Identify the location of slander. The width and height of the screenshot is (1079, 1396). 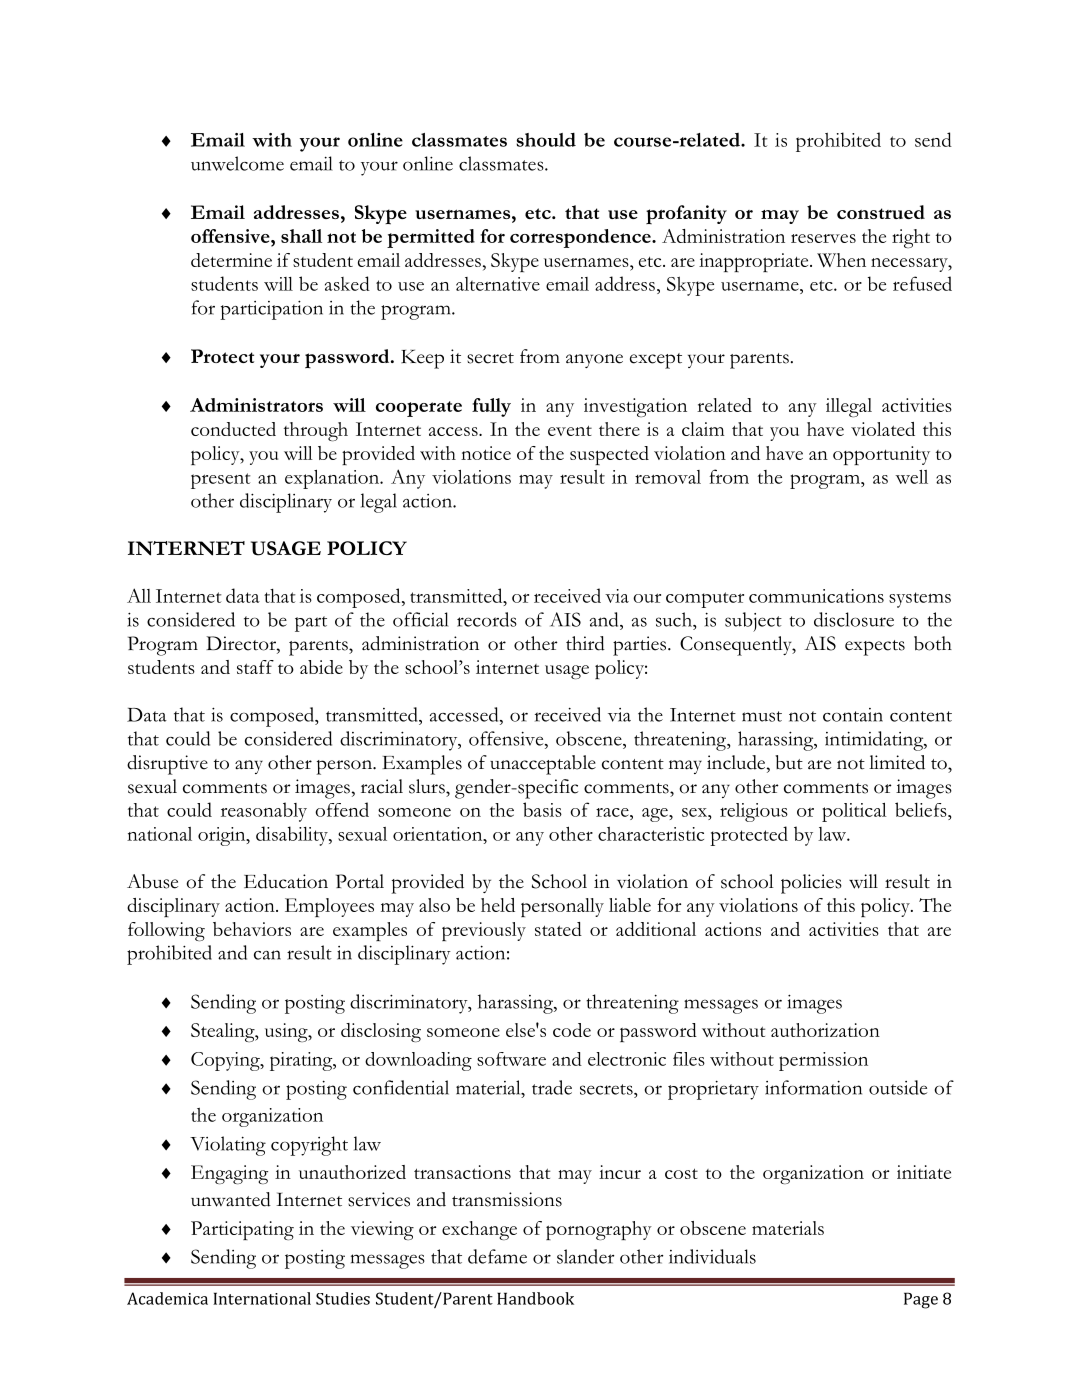
(585, 1256).
